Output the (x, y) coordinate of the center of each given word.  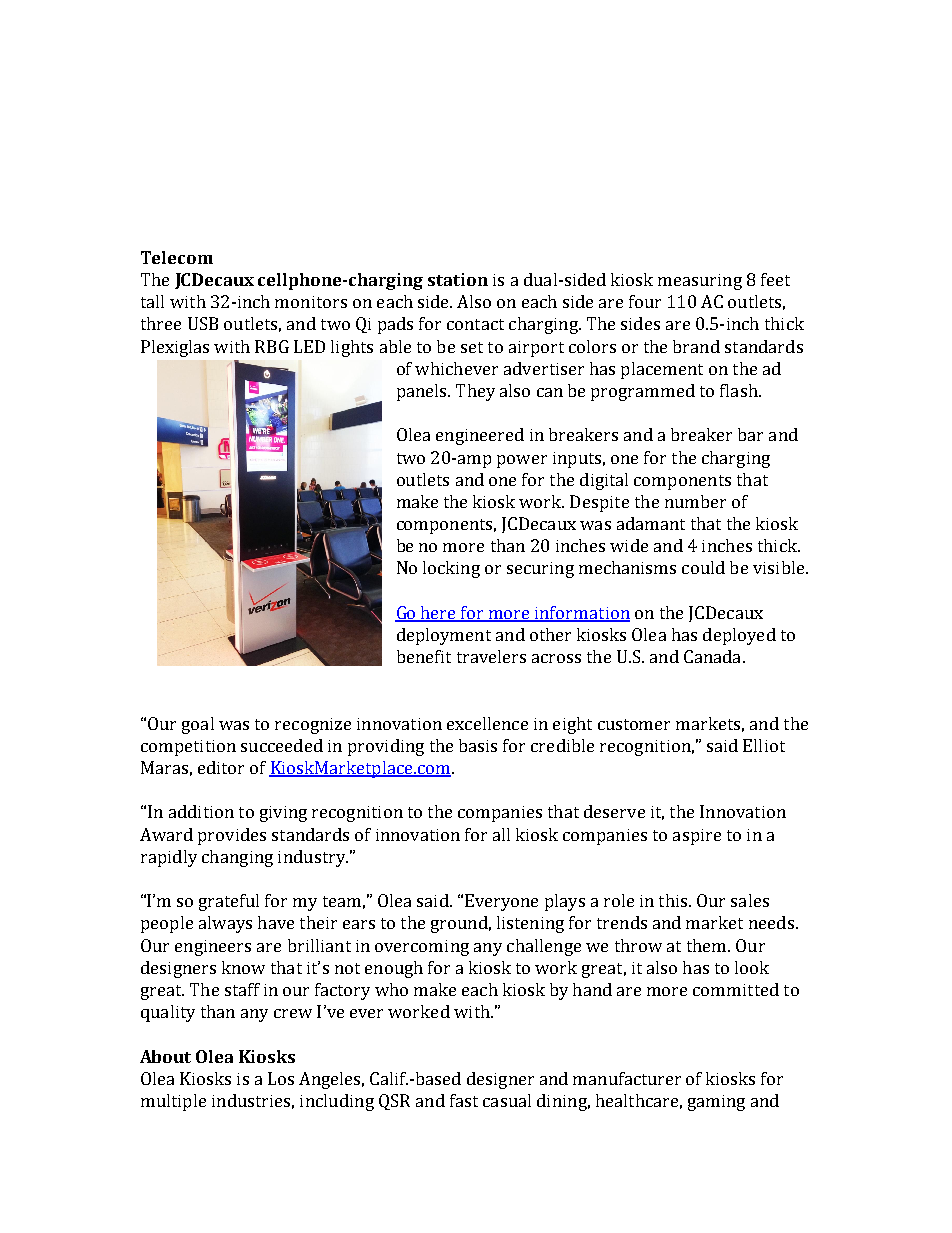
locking (451, 569)
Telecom (177, 257)
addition (201, 811)
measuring (700, 282)
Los (281, 1078)
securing (540, 570)
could (703, 567)
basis (478, 745)
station (458, 279)
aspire (697, 837)
